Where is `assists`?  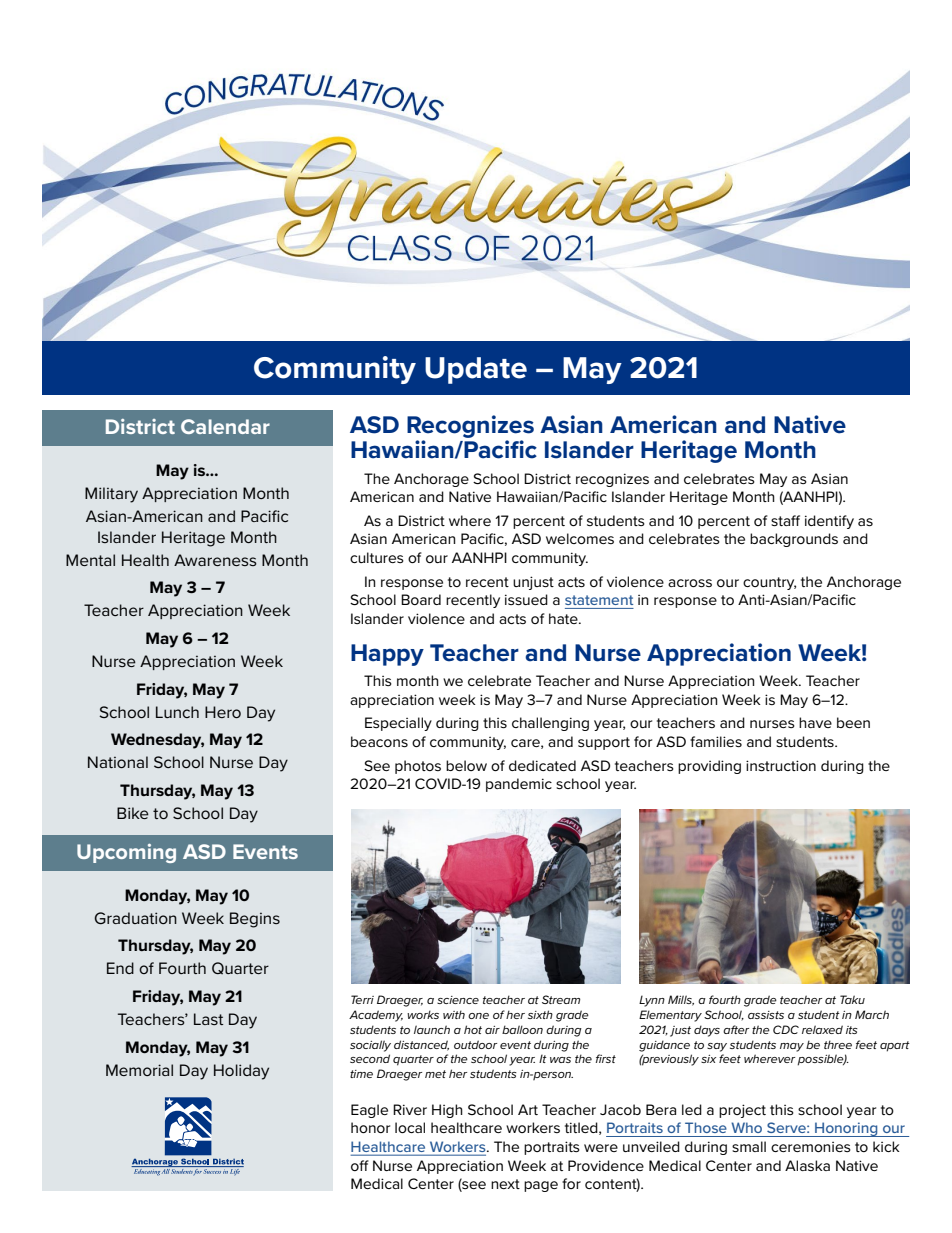 assists is located at coordinates (766, 1015).
